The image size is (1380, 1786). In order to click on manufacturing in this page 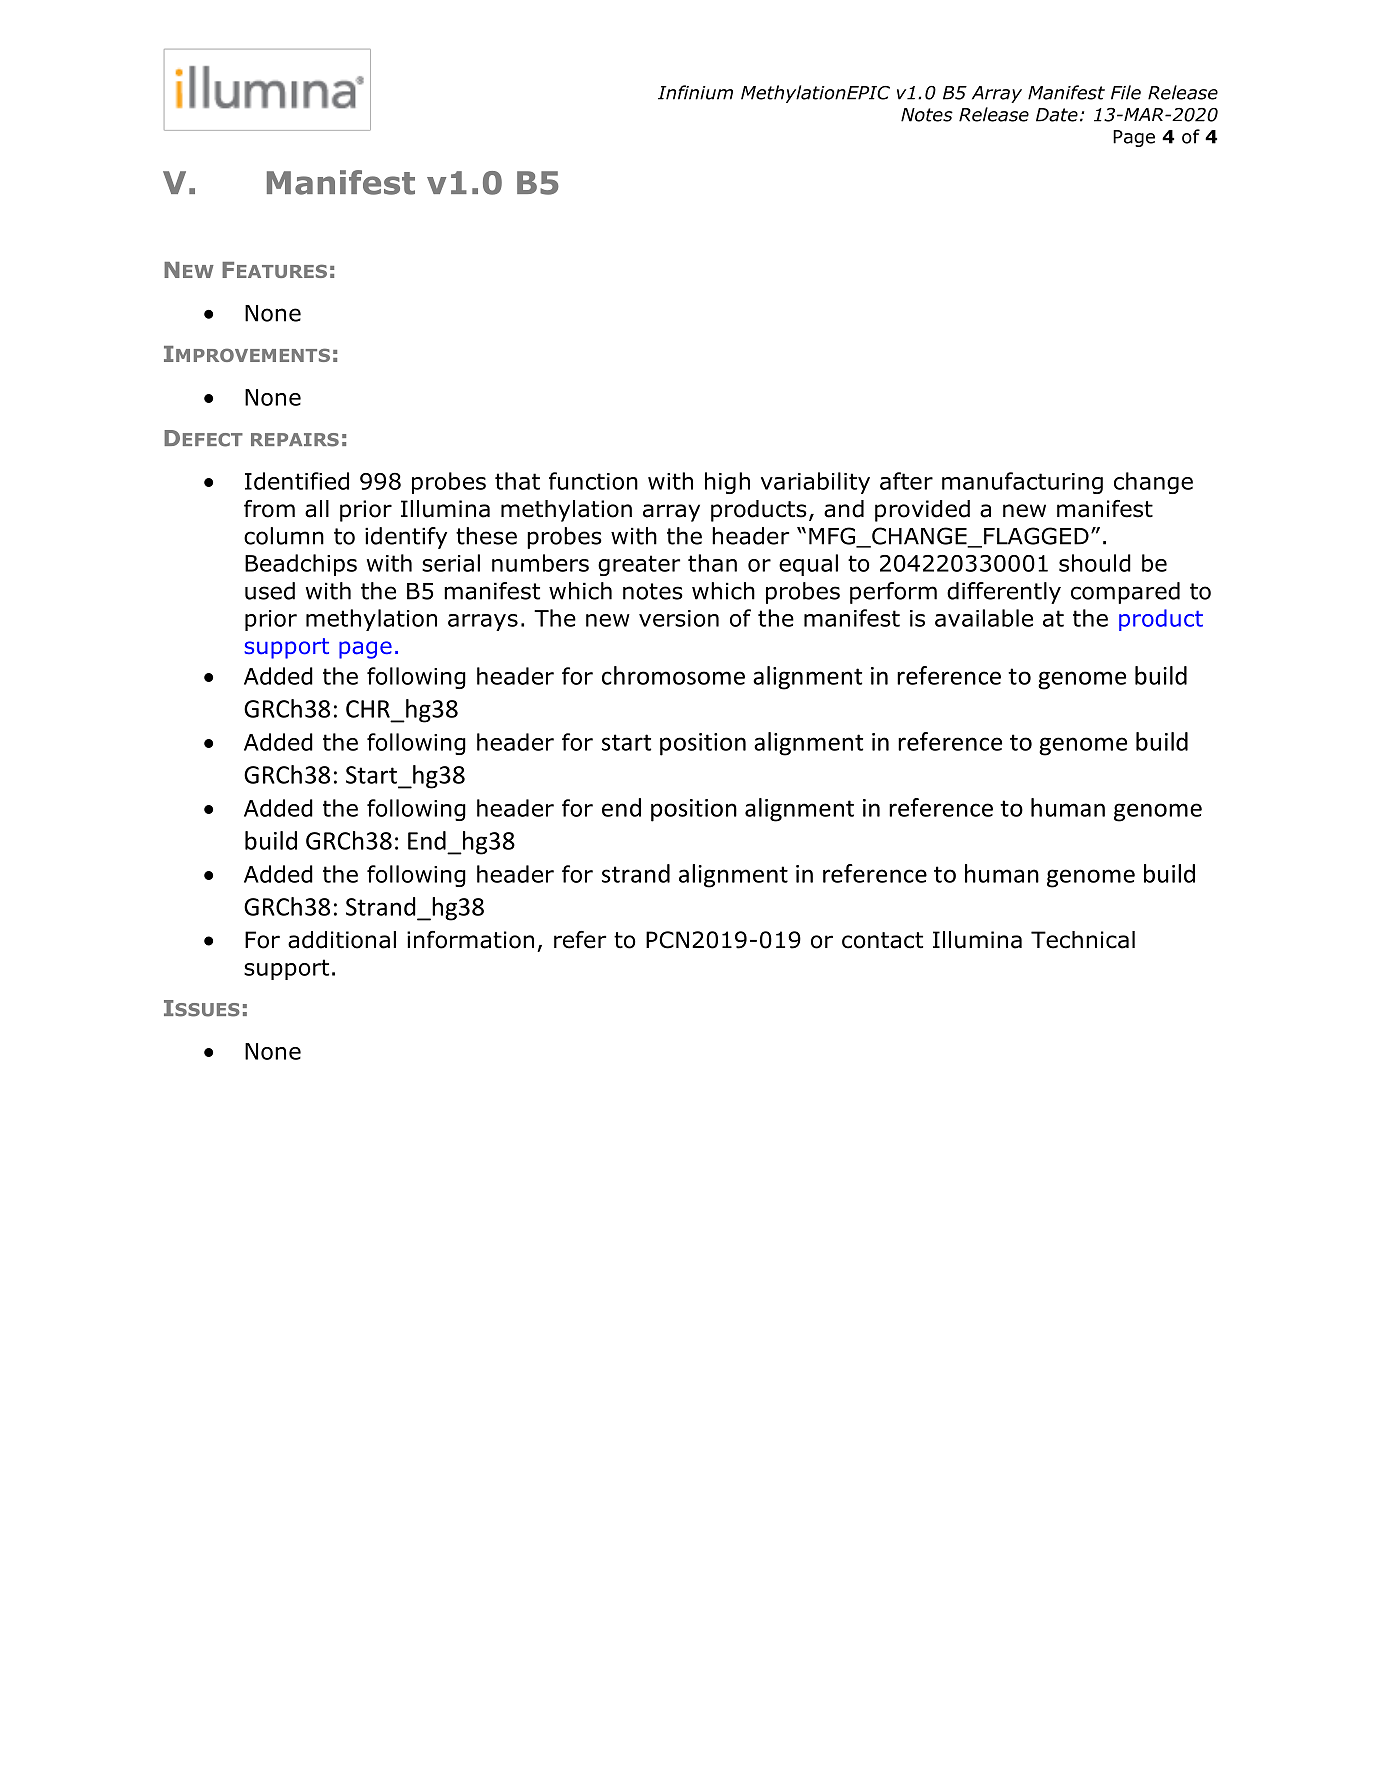, I will do `click(1022, 483)`.
